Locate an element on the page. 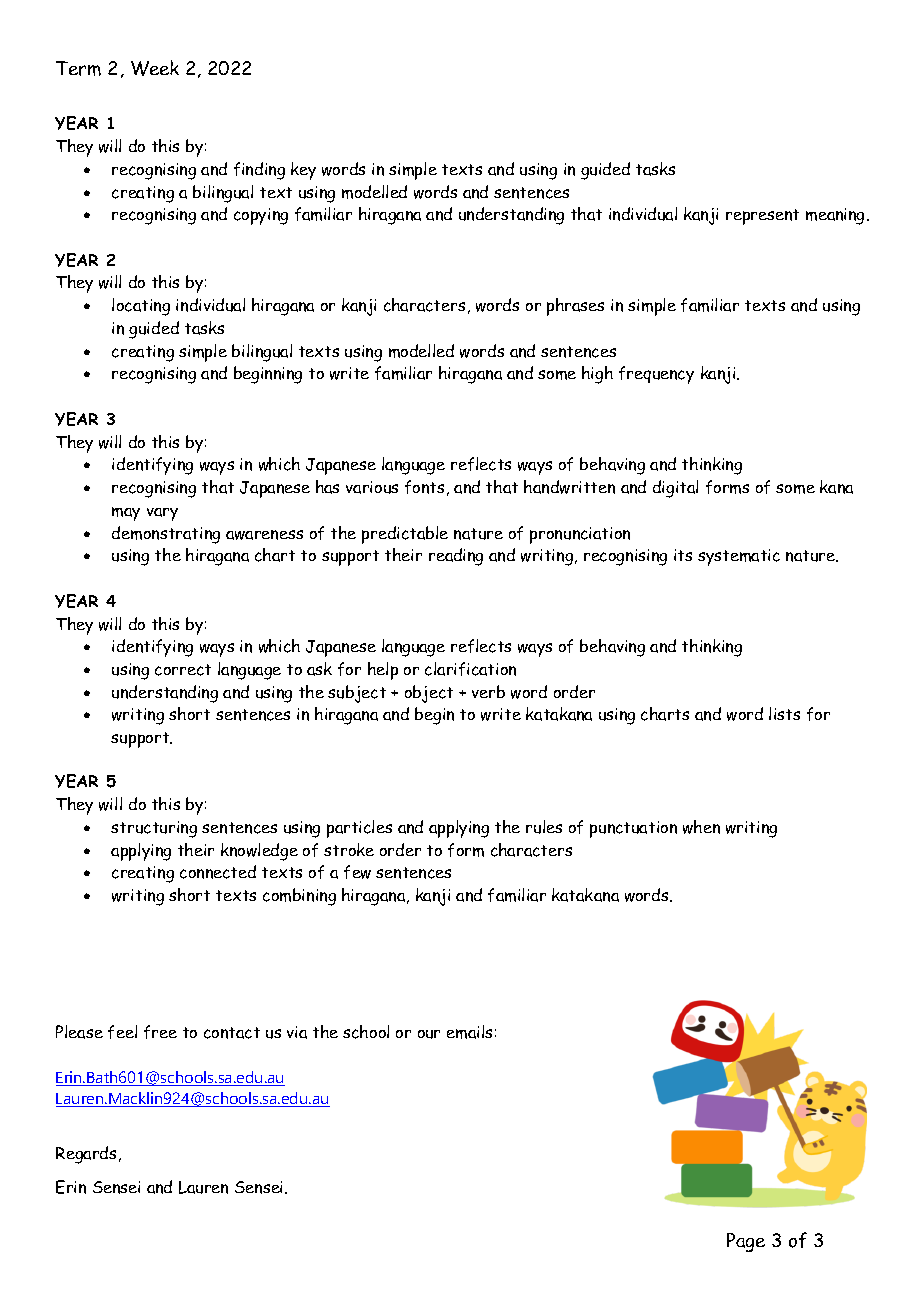 The height and width of the page is (1308, 924). Page is located at coordinates (746, 1242).
